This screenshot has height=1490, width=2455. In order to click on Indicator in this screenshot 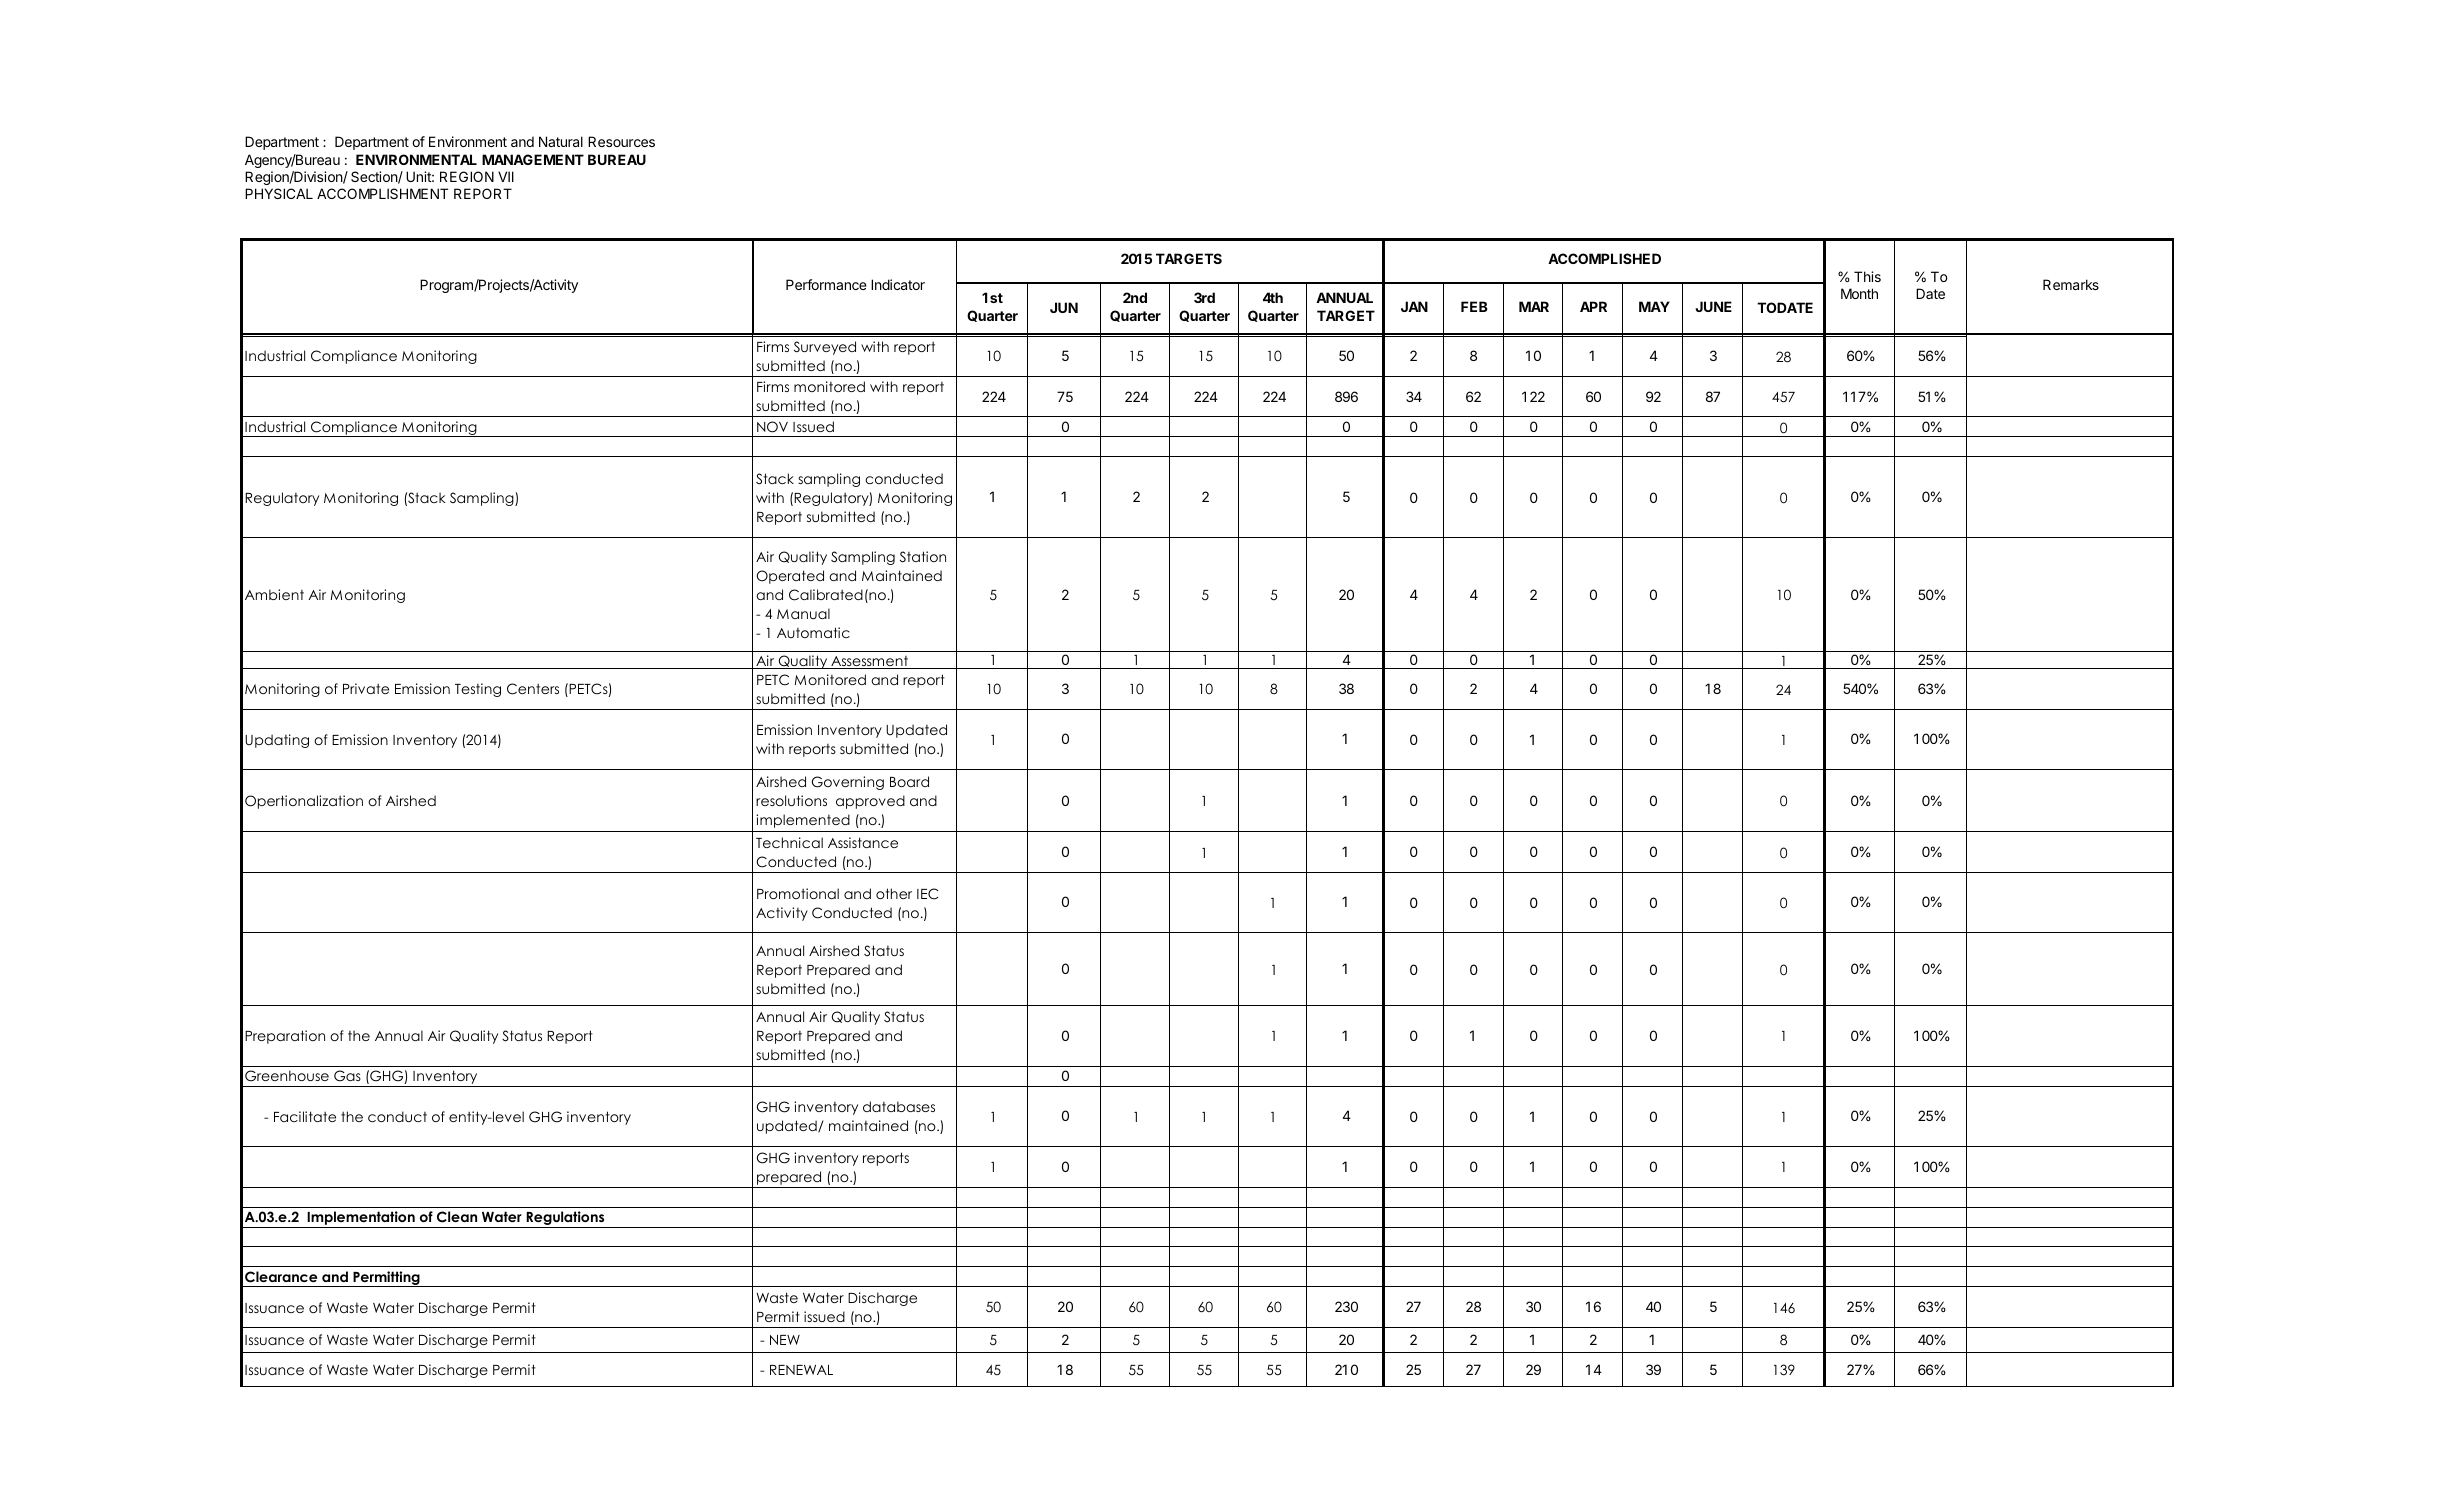, I will do `click(898, 284)`.
